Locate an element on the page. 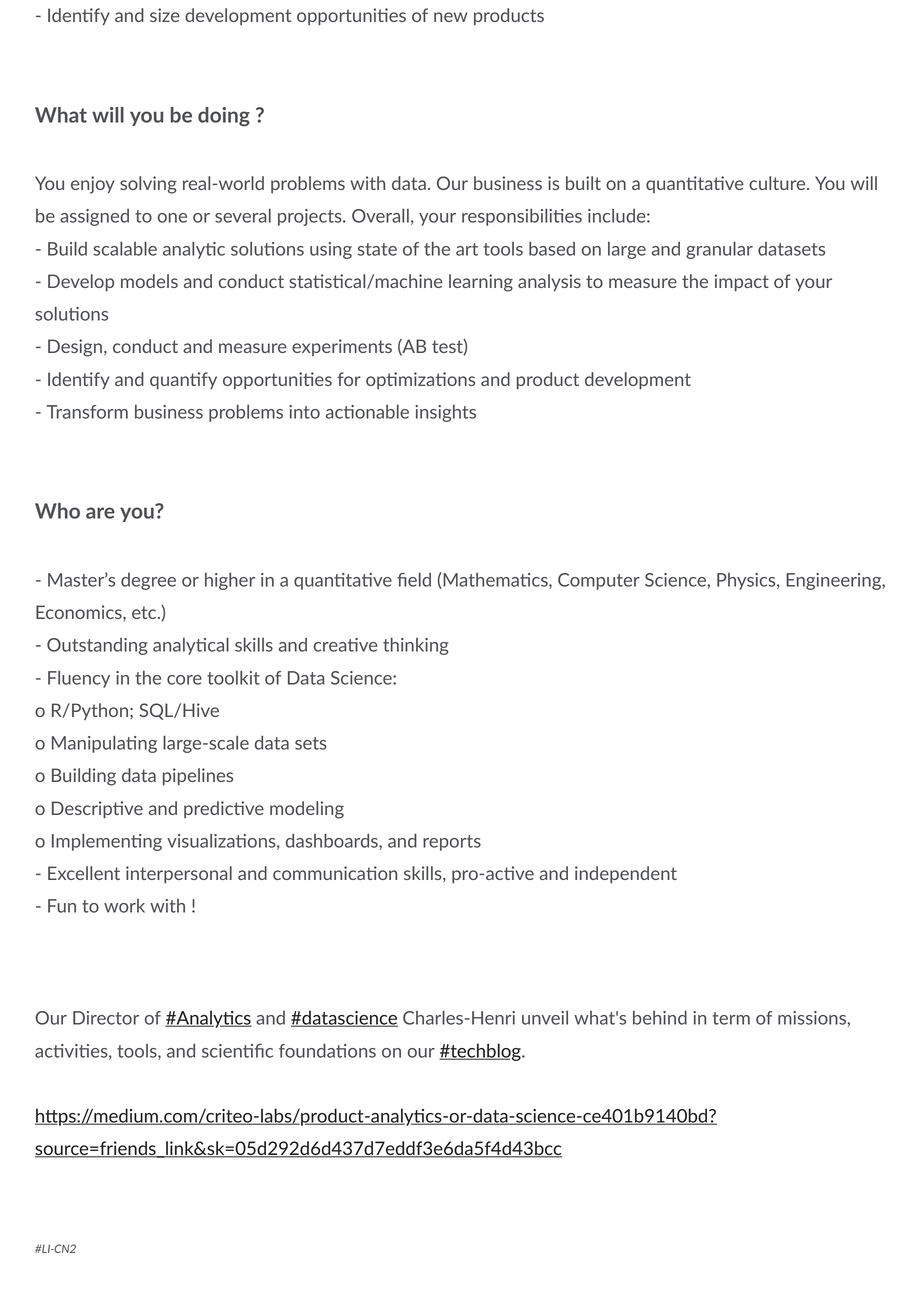  culture is located at coordinates (778, 183).
